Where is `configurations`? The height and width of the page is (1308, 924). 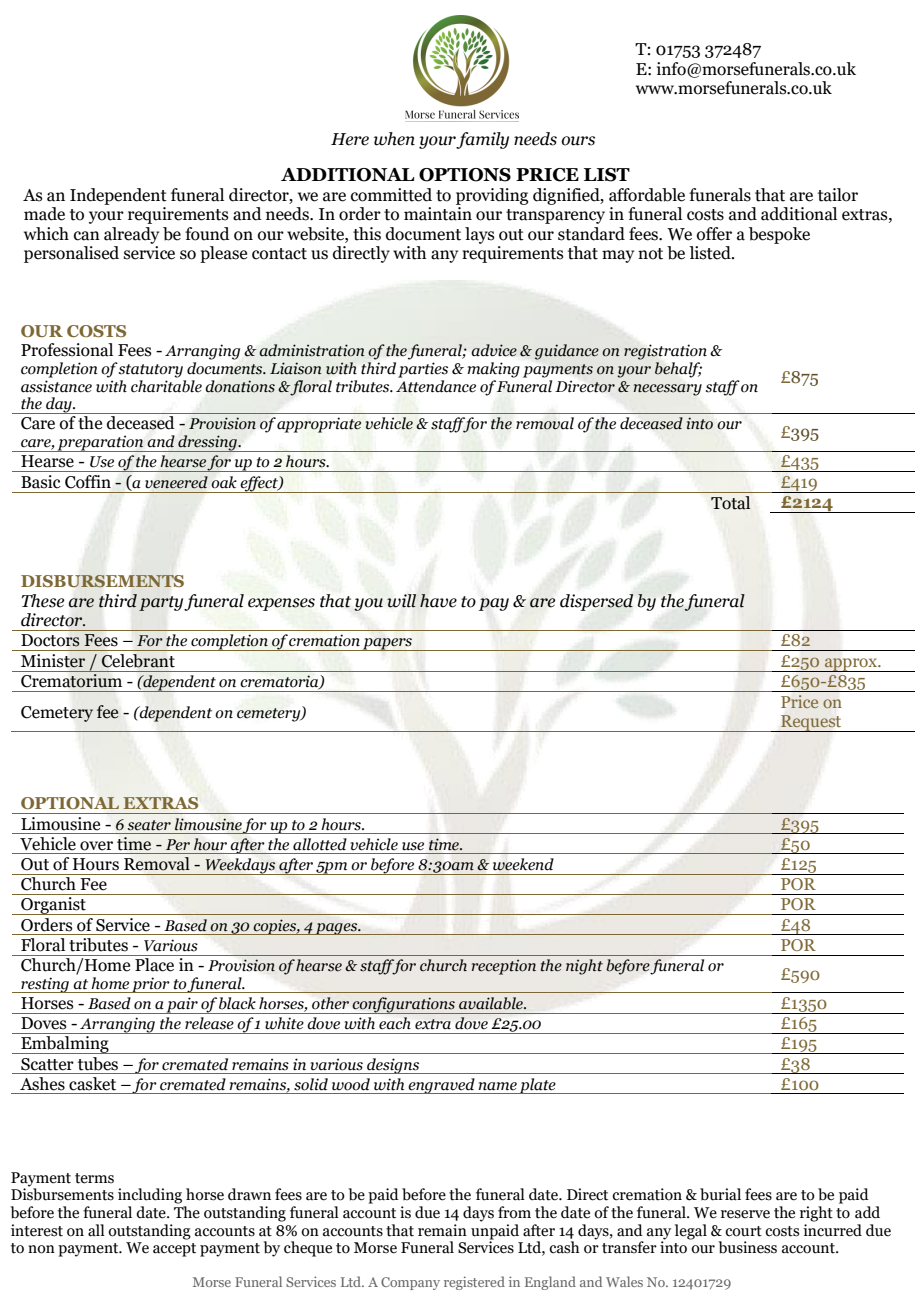 configurations is located at coordinates (404, 1005).
